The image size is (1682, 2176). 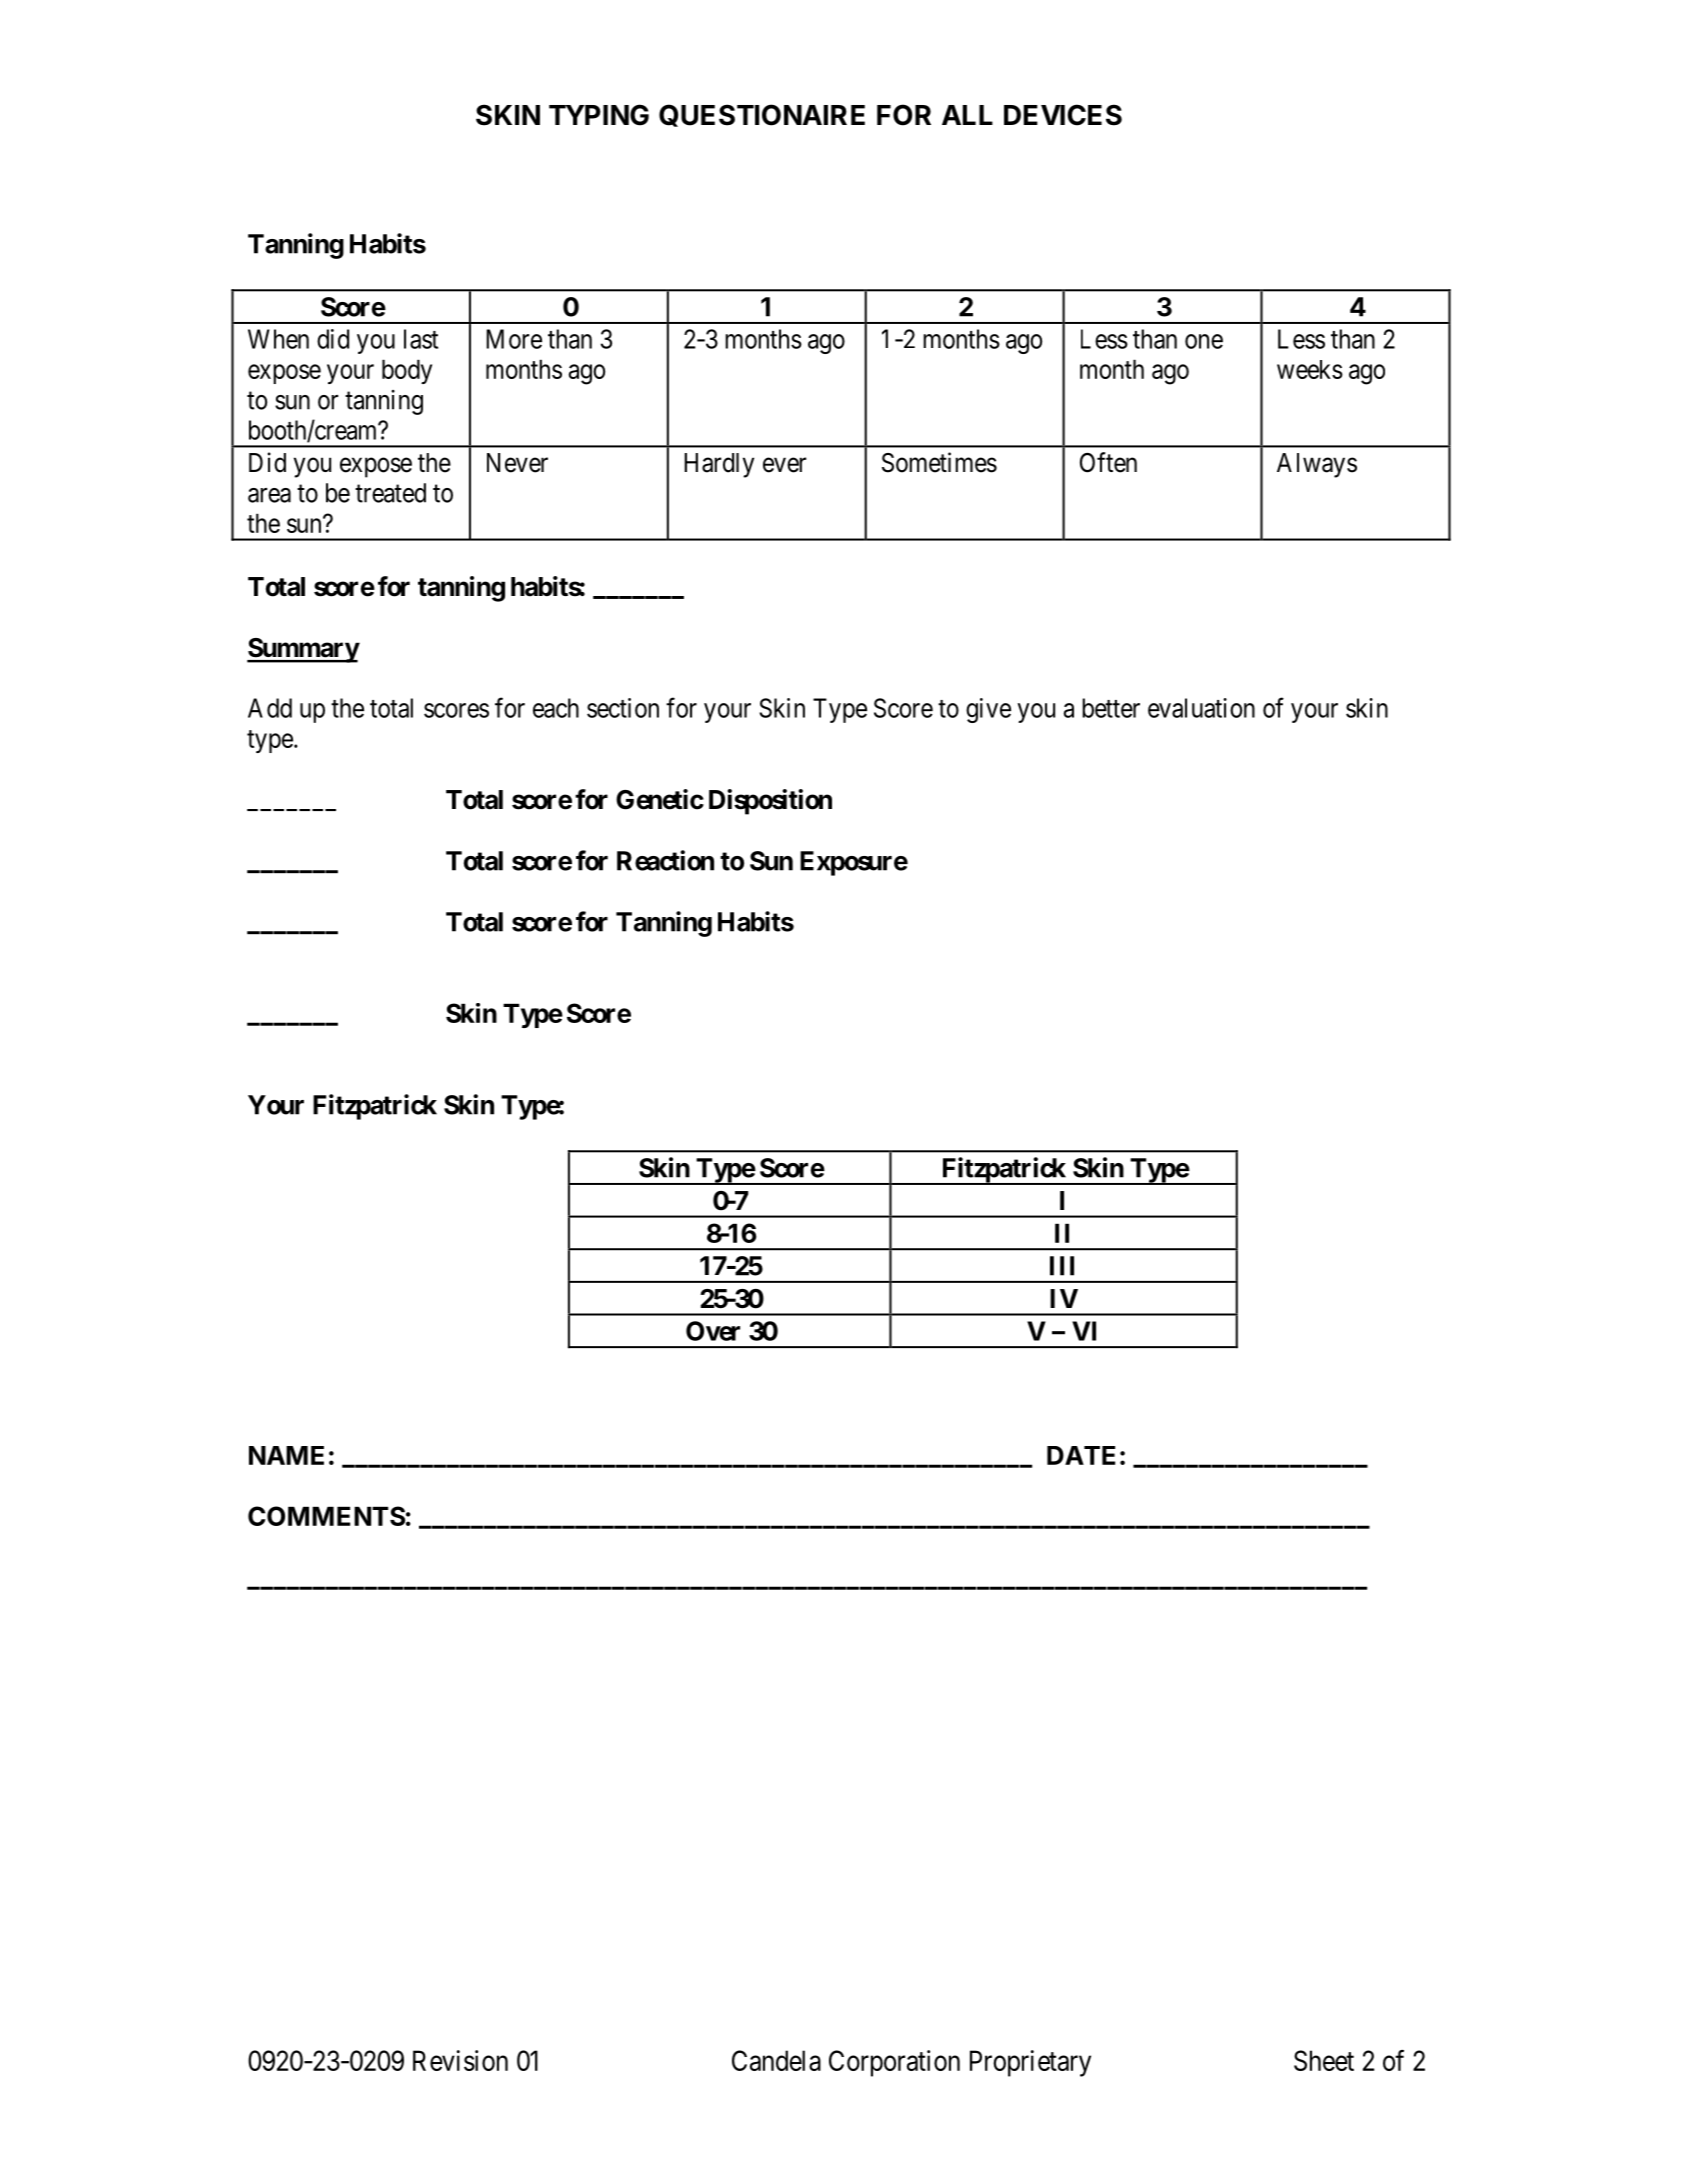 I want to click on Add, so click(x=270, y=708).
